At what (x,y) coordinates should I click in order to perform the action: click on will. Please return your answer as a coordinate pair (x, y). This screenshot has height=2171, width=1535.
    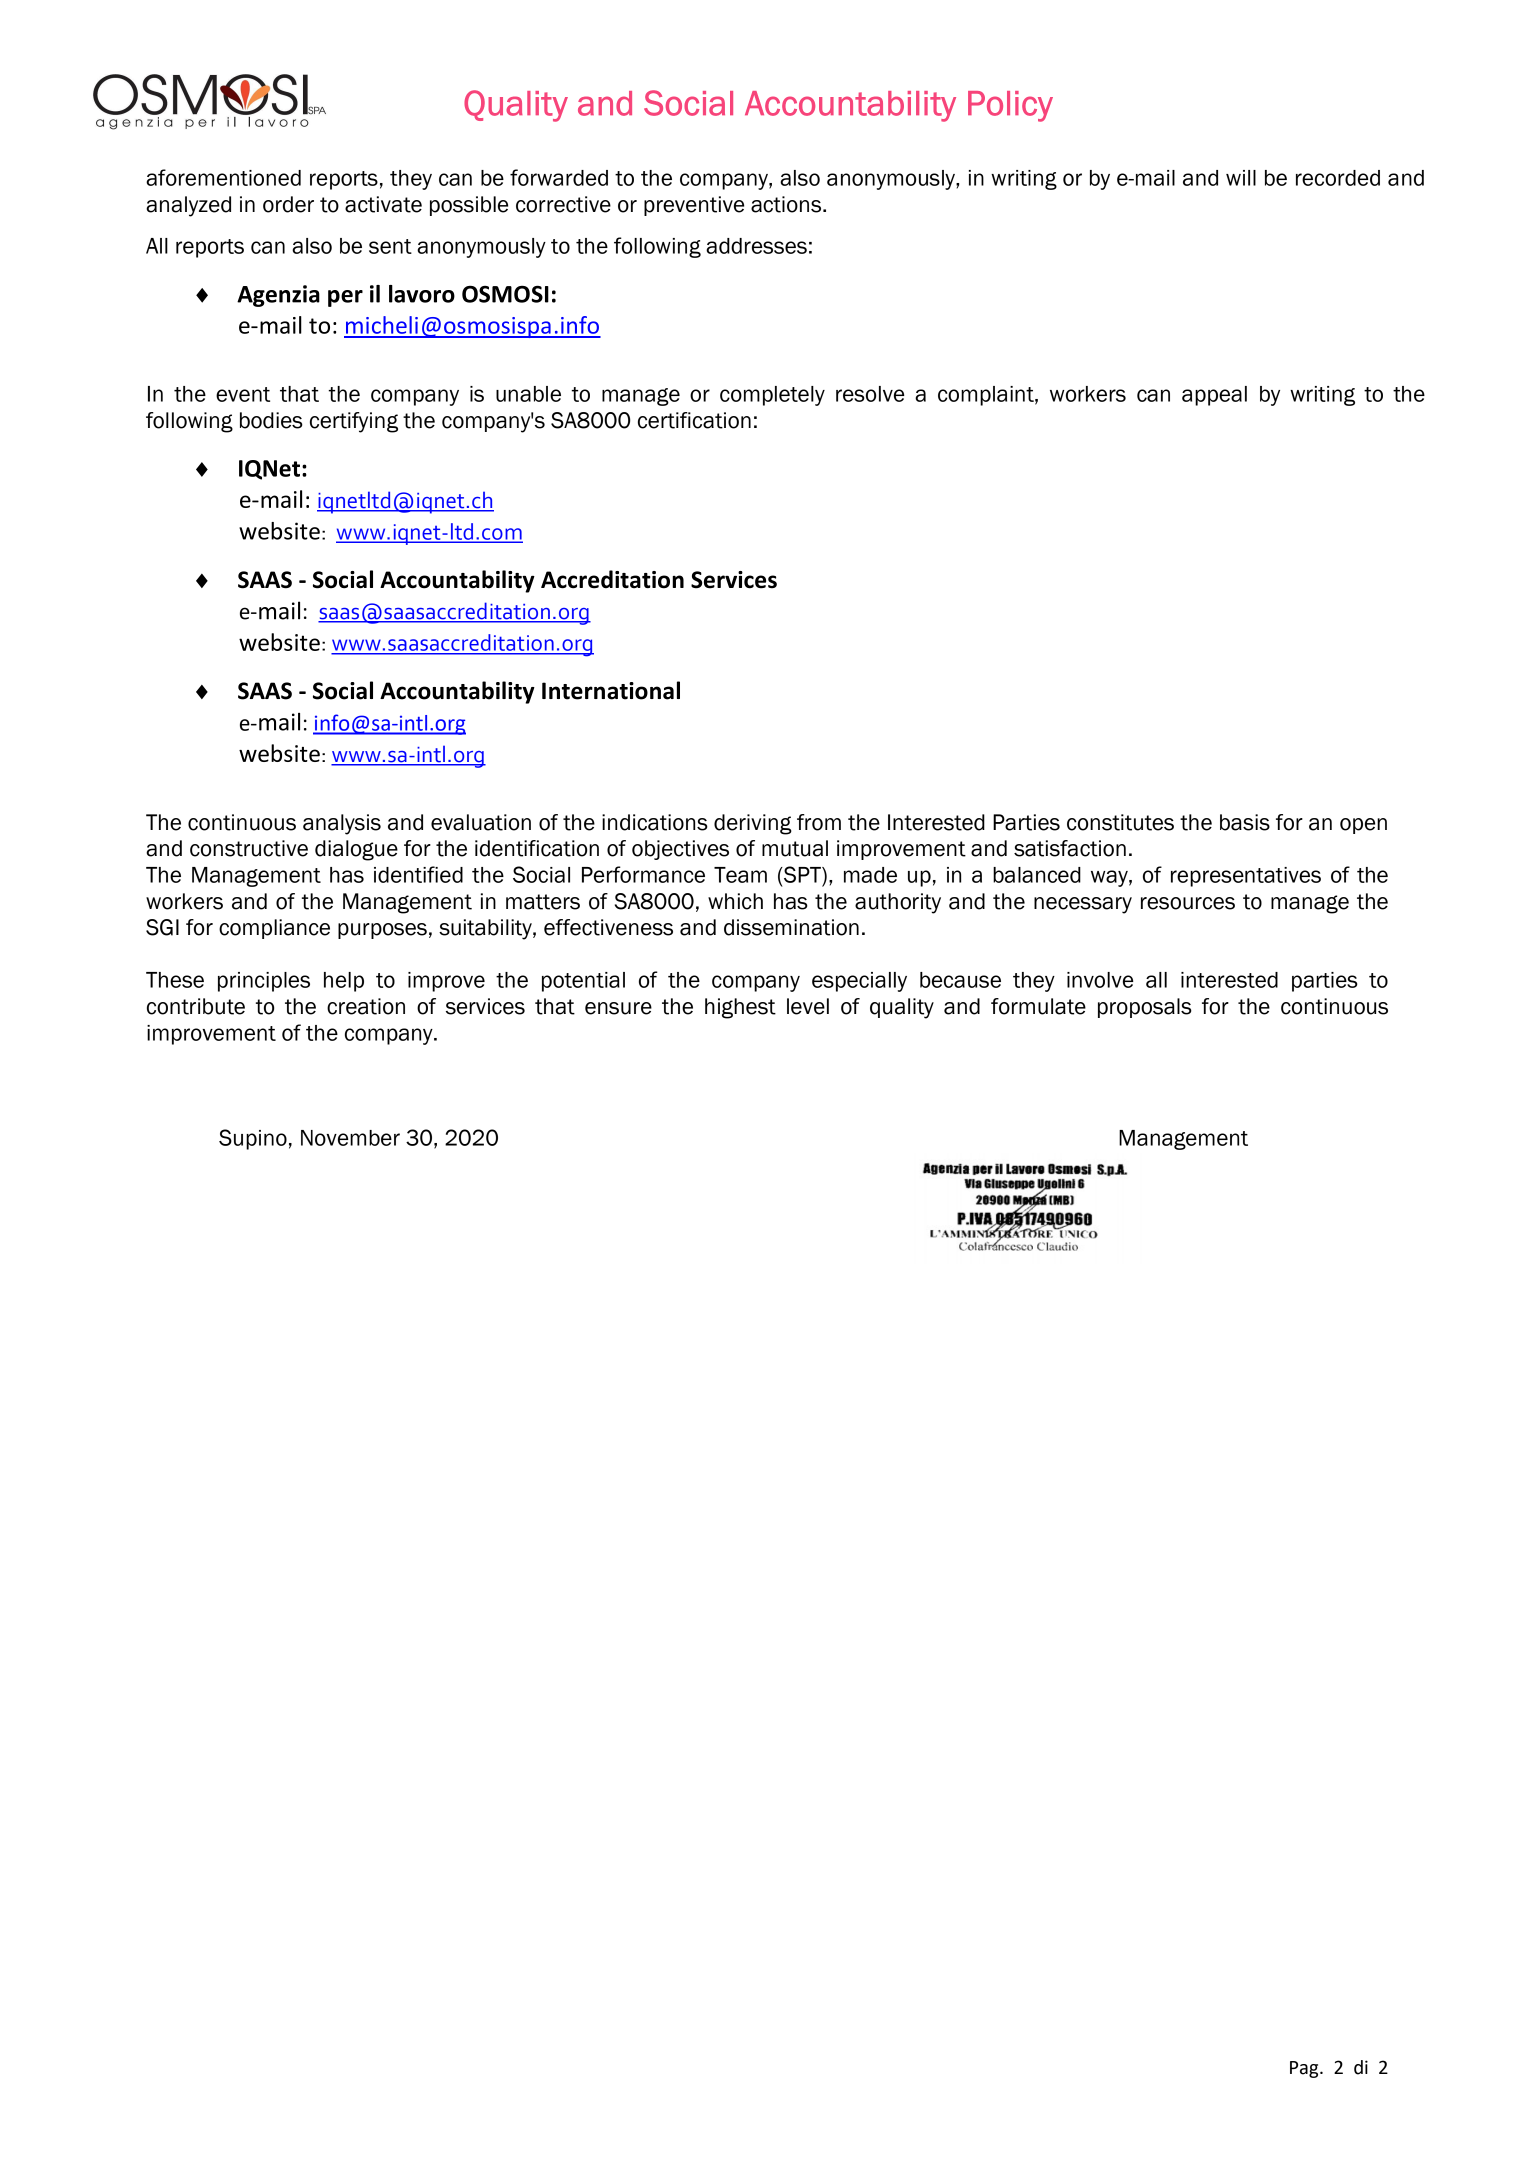
    Looking at the image, I should click on (1241, 178).
